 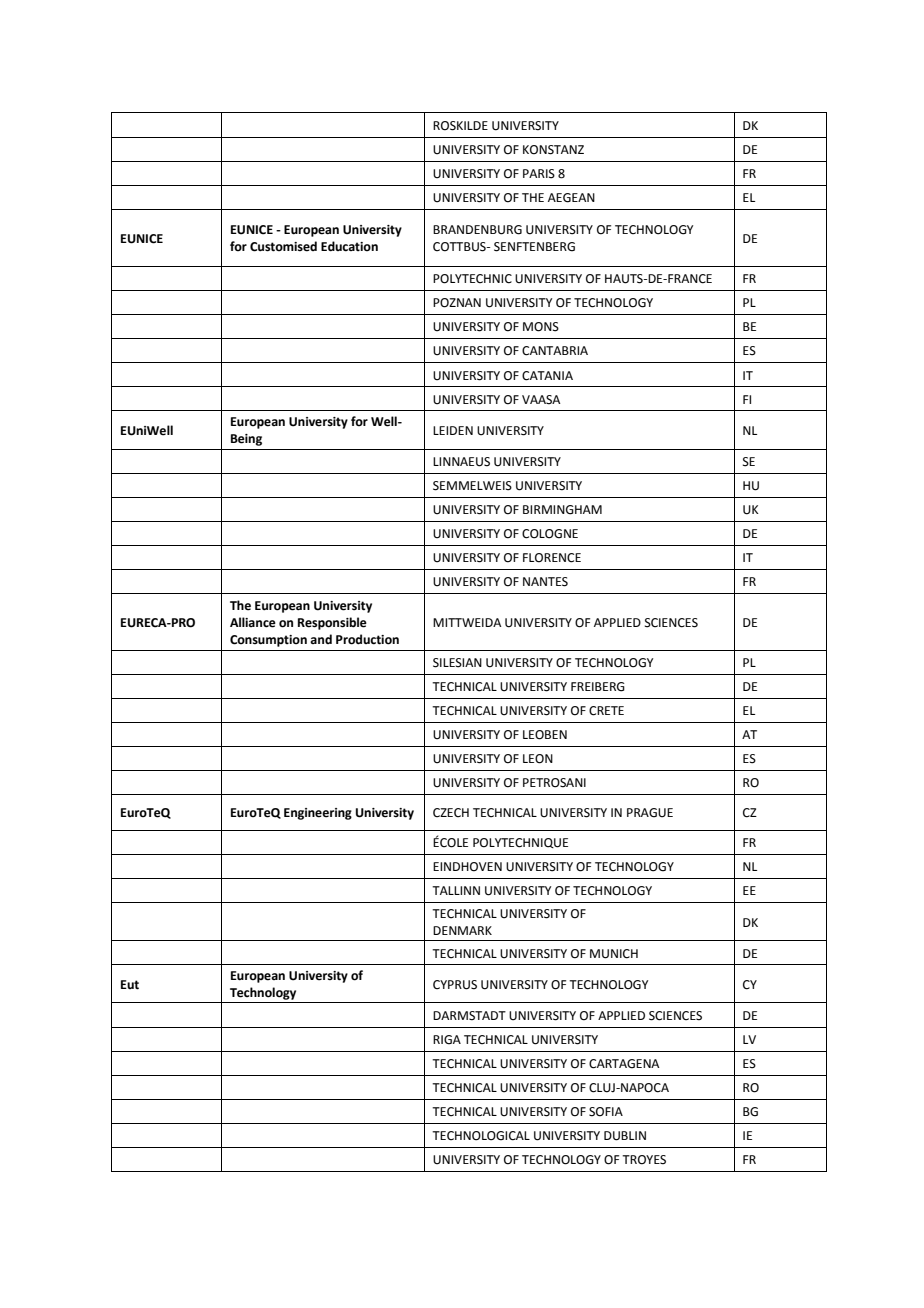 I want to click on Customised, so click(x=283, y=246).
